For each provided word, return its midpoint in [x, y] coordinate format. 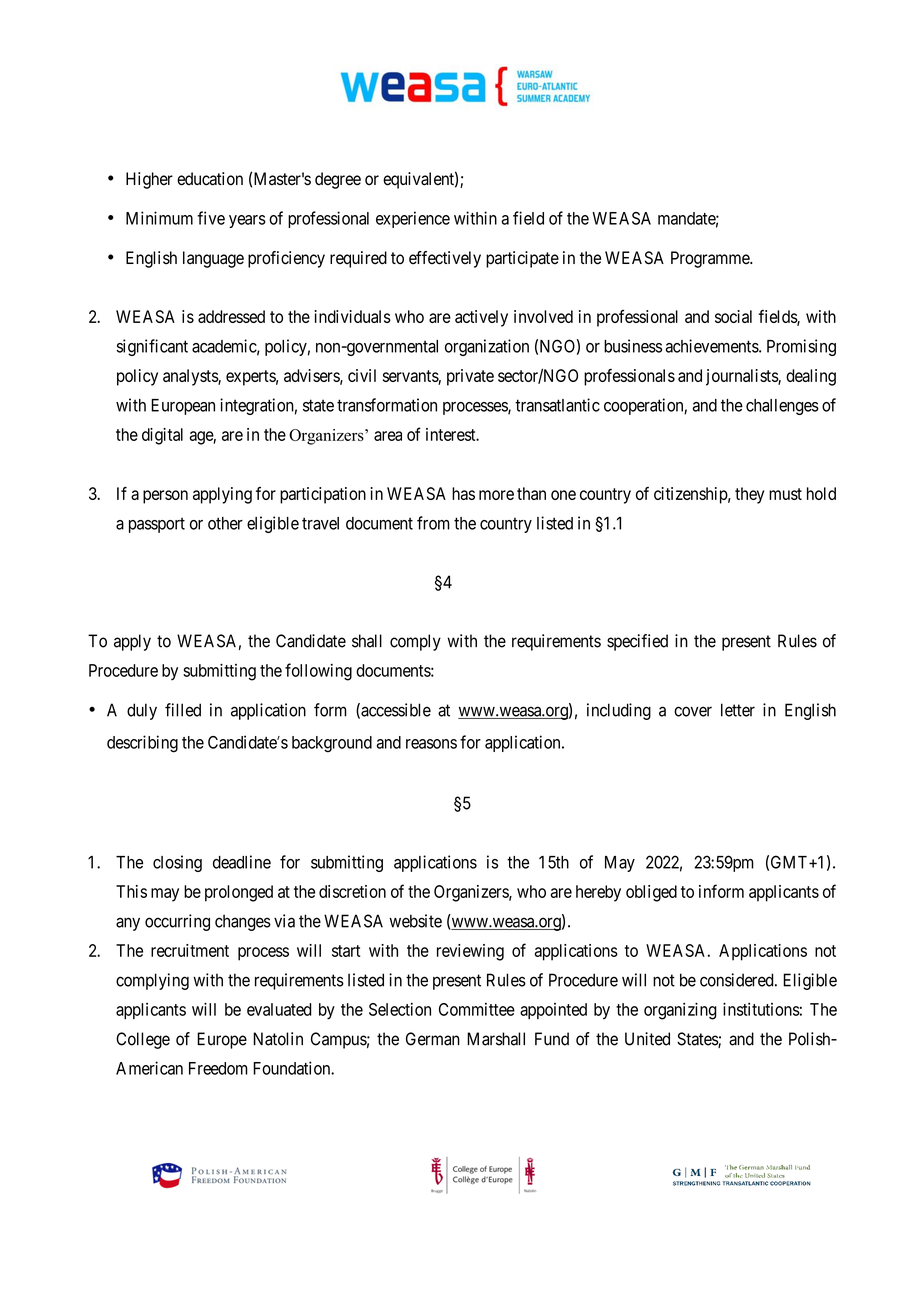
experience [413, 219]
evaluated [279, 1009]
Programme [711, 259]
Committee [477, 1009]
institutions [761, 1009]
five [211, 218]
